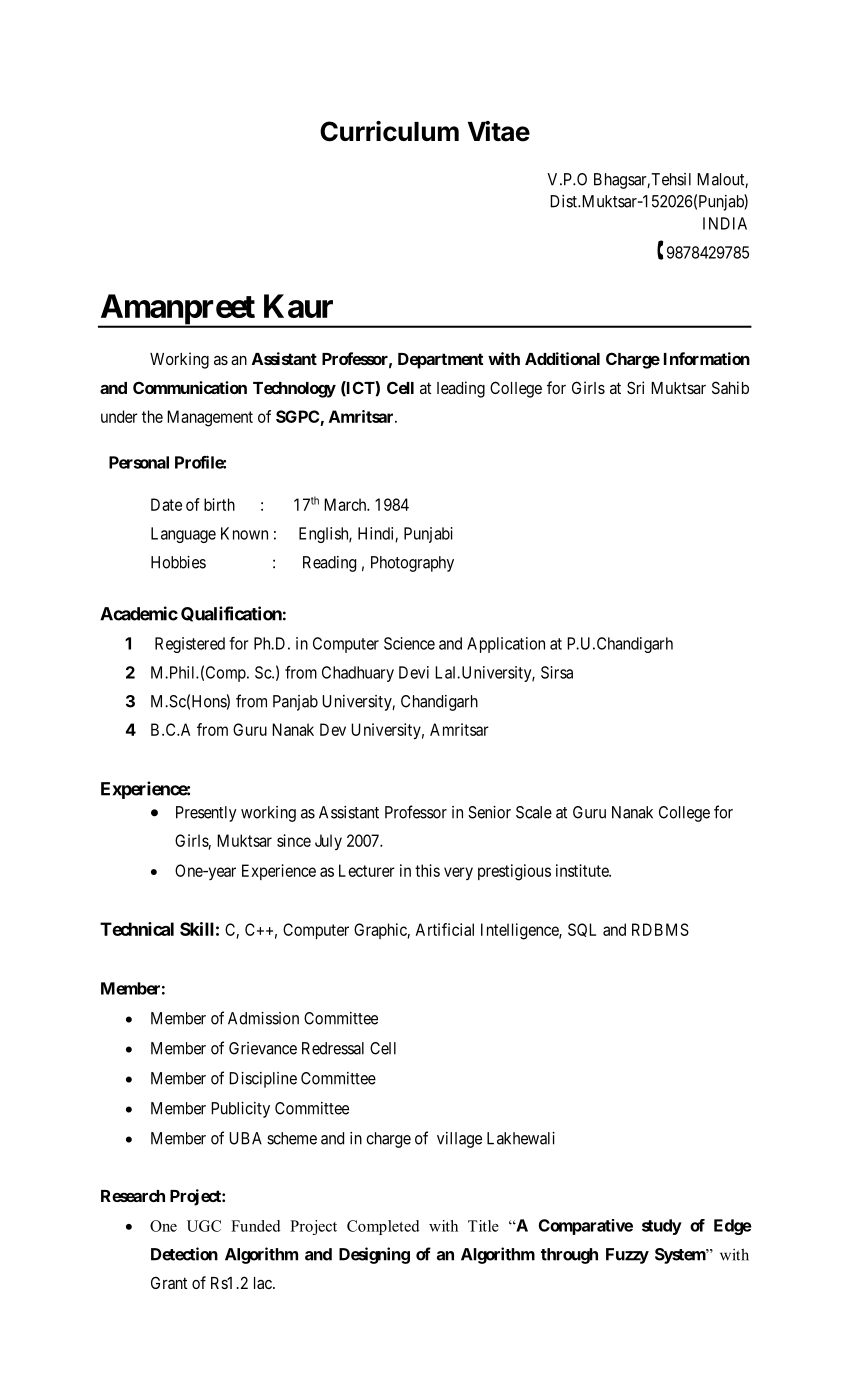  I want to click on Sri, so click(635, 387).
